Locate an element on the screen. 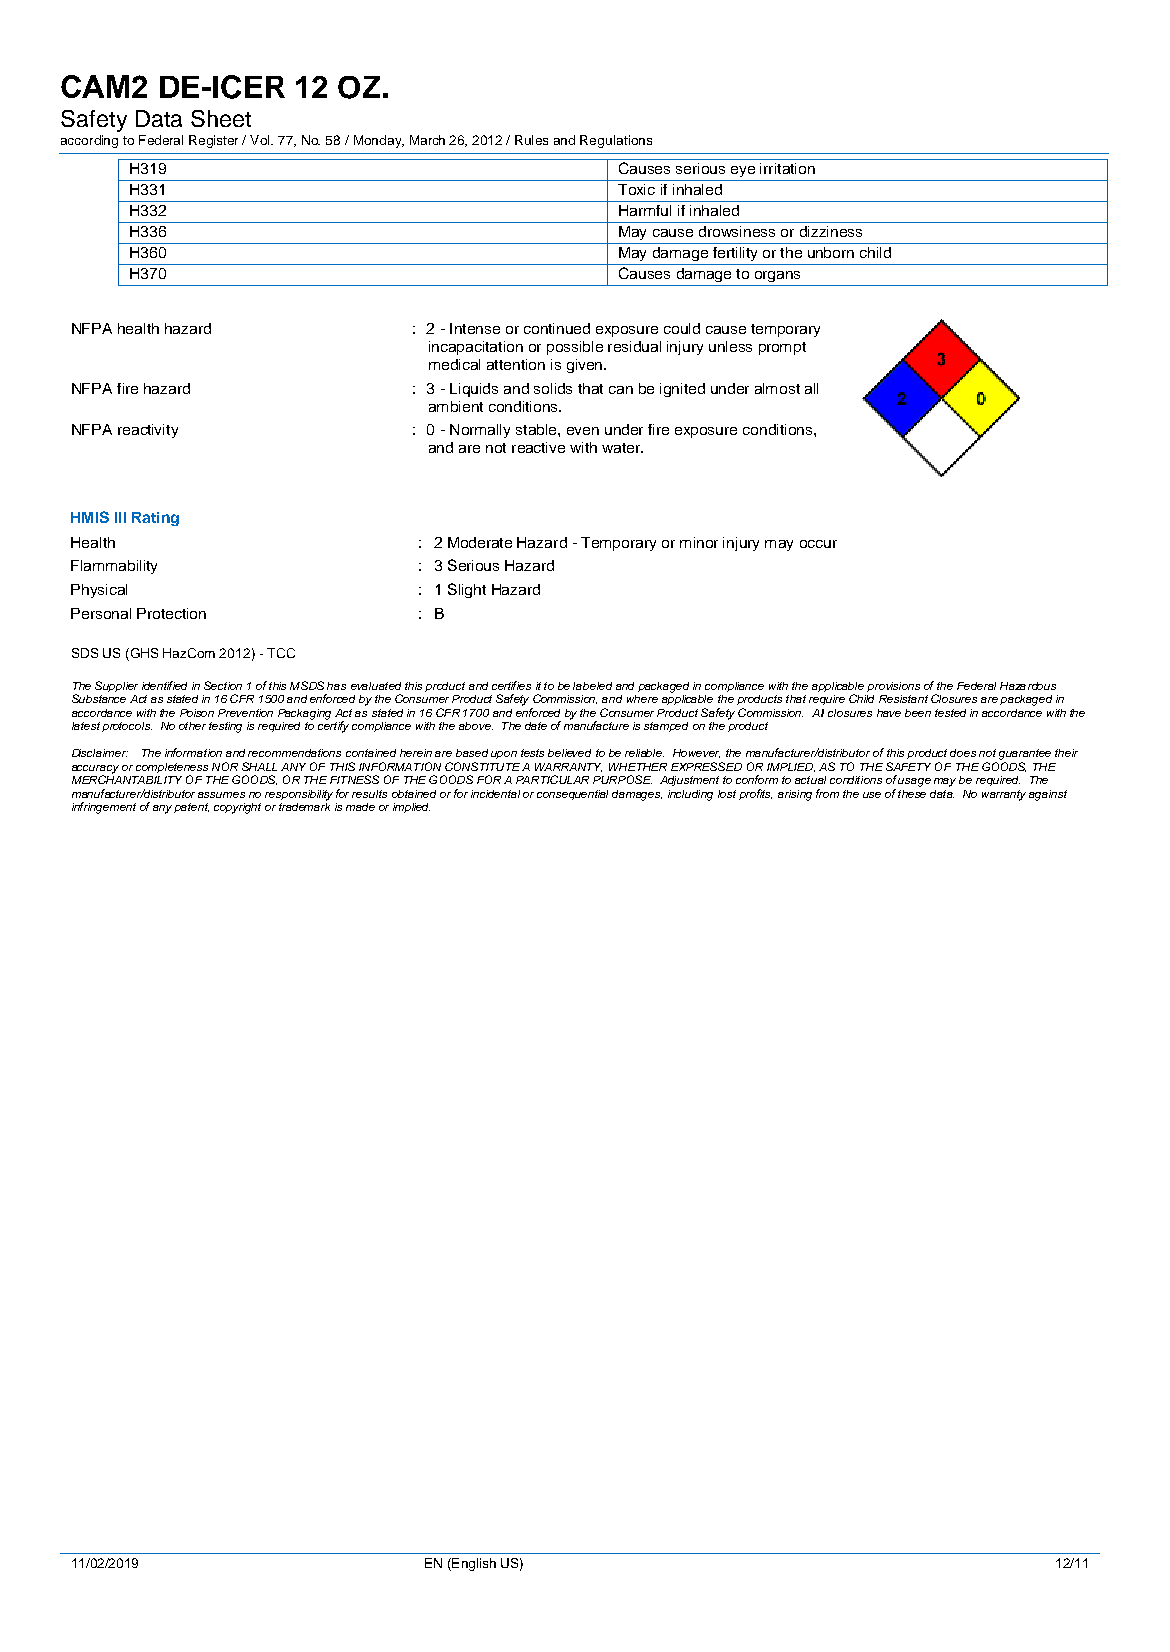 The image size is (1170, 1652). English is located at coordinates (473, 1564).
